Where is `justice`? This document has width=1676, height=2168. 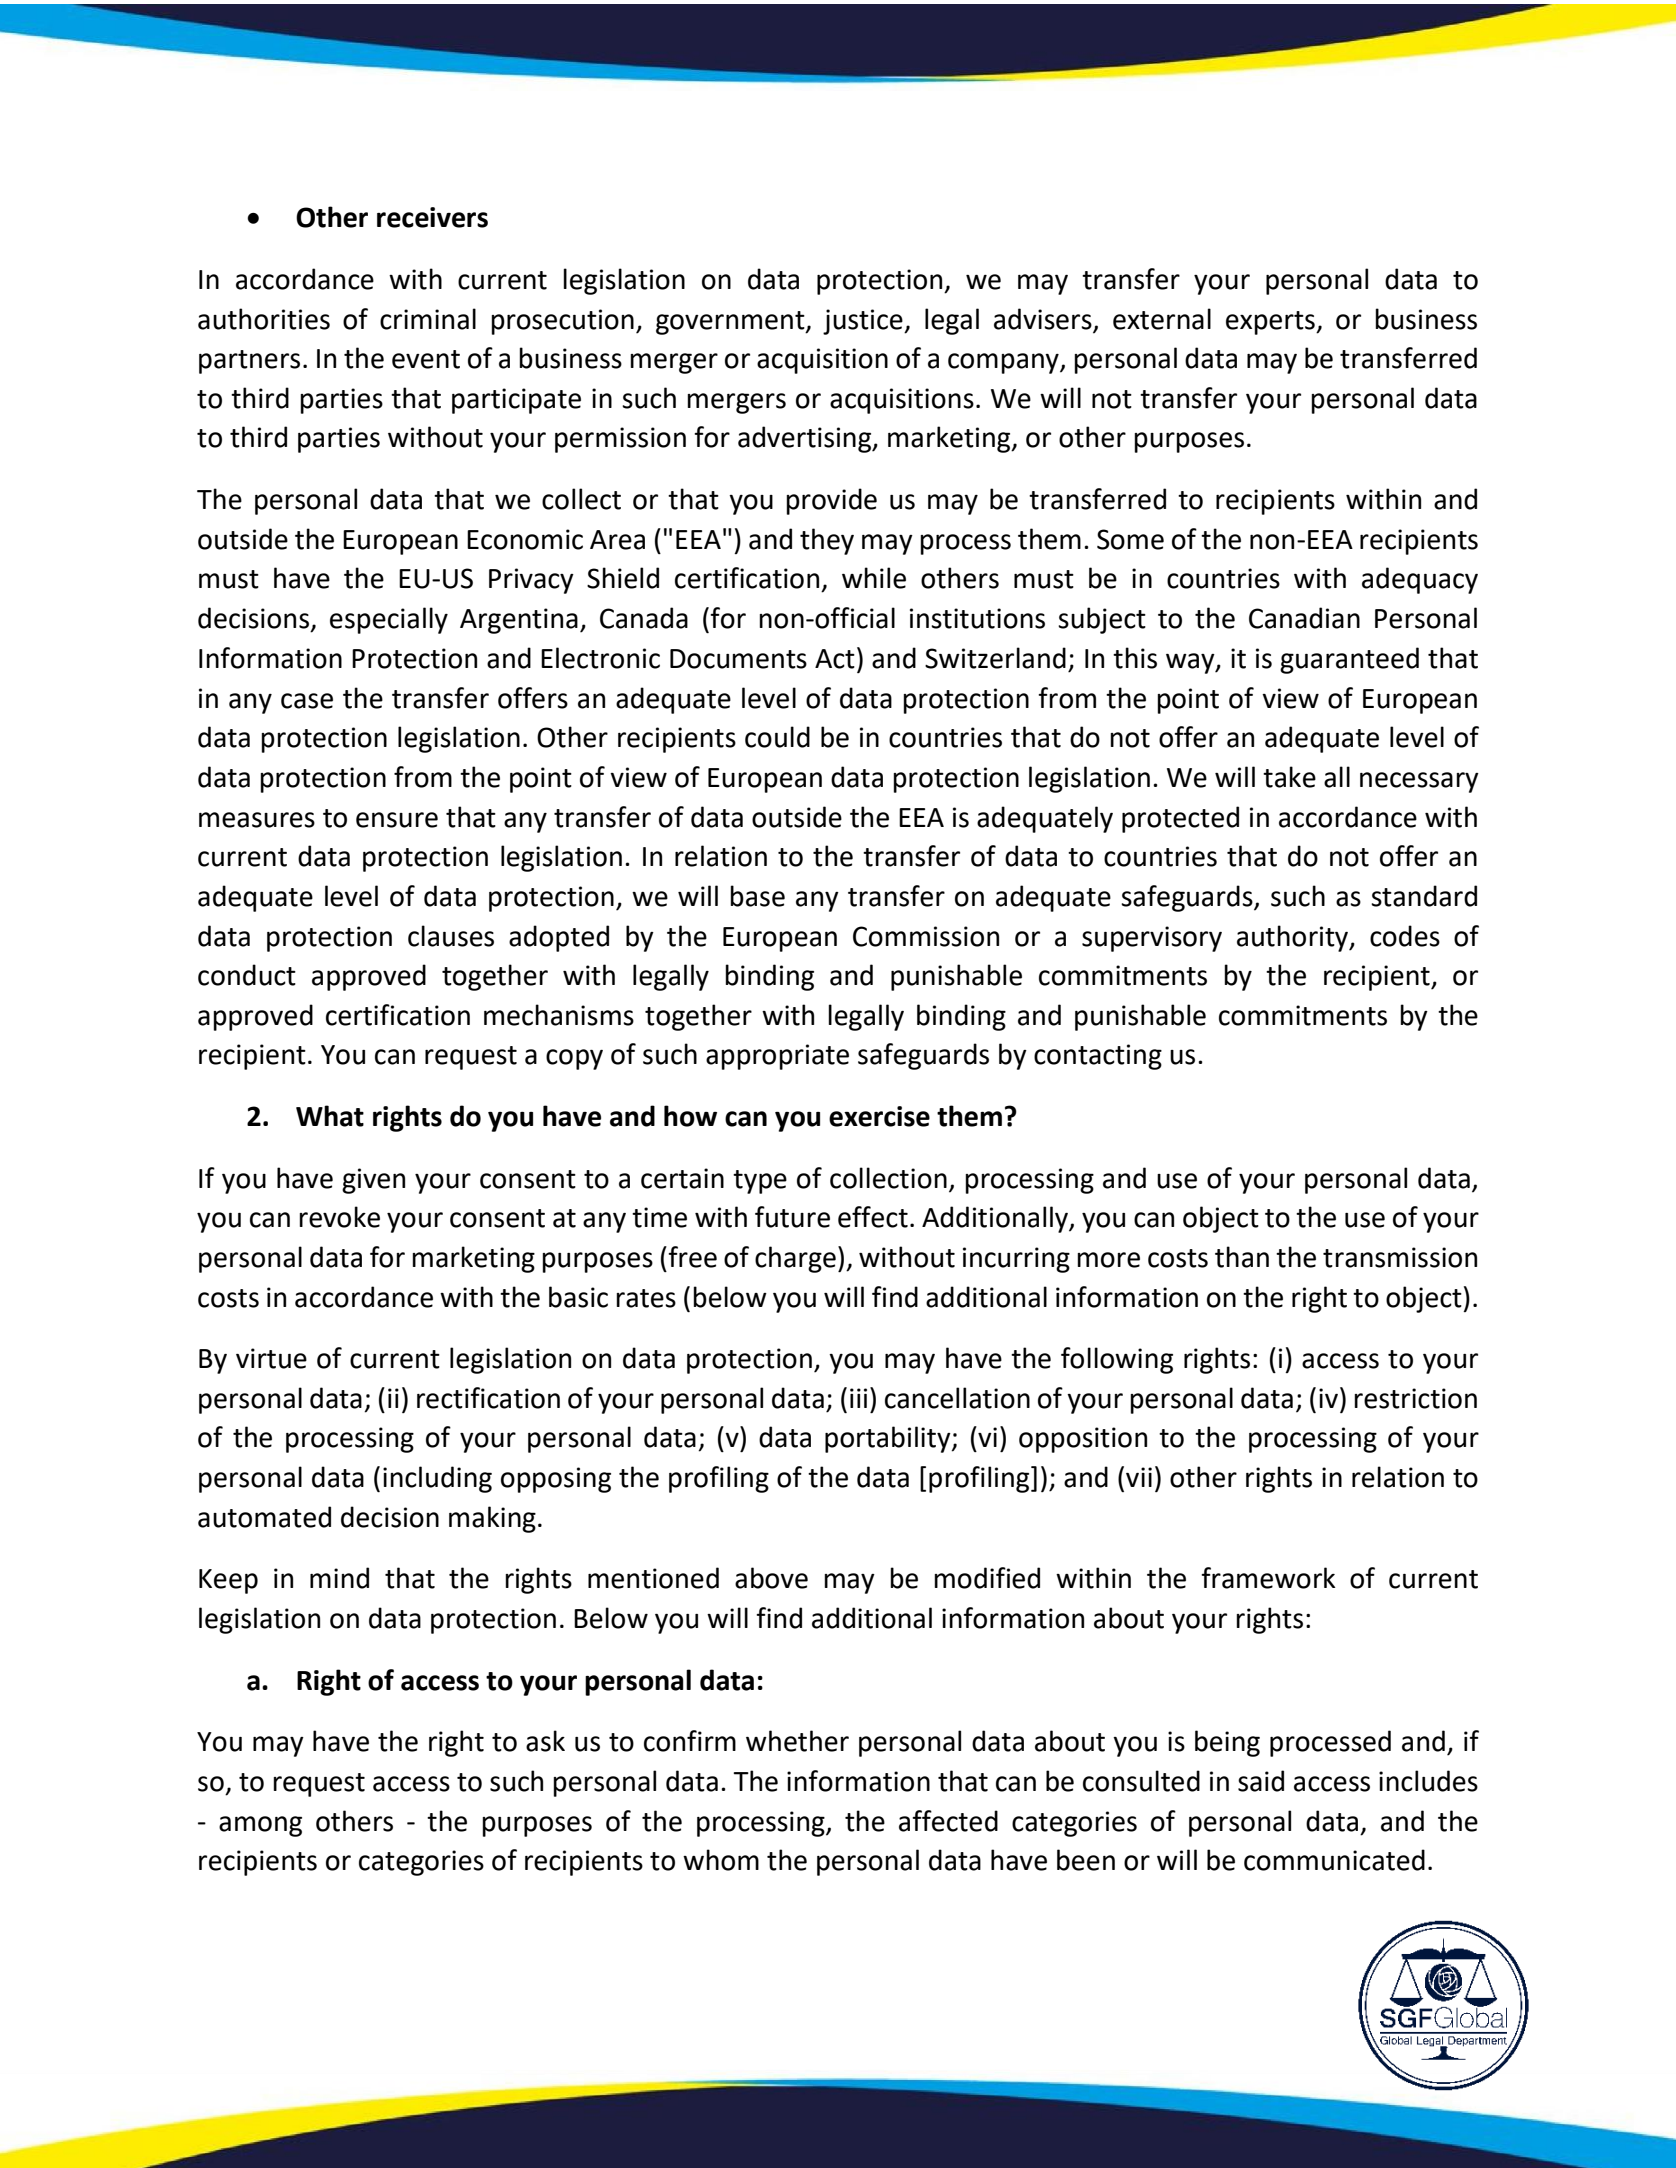 justice is located at coordinates (864, 322).
